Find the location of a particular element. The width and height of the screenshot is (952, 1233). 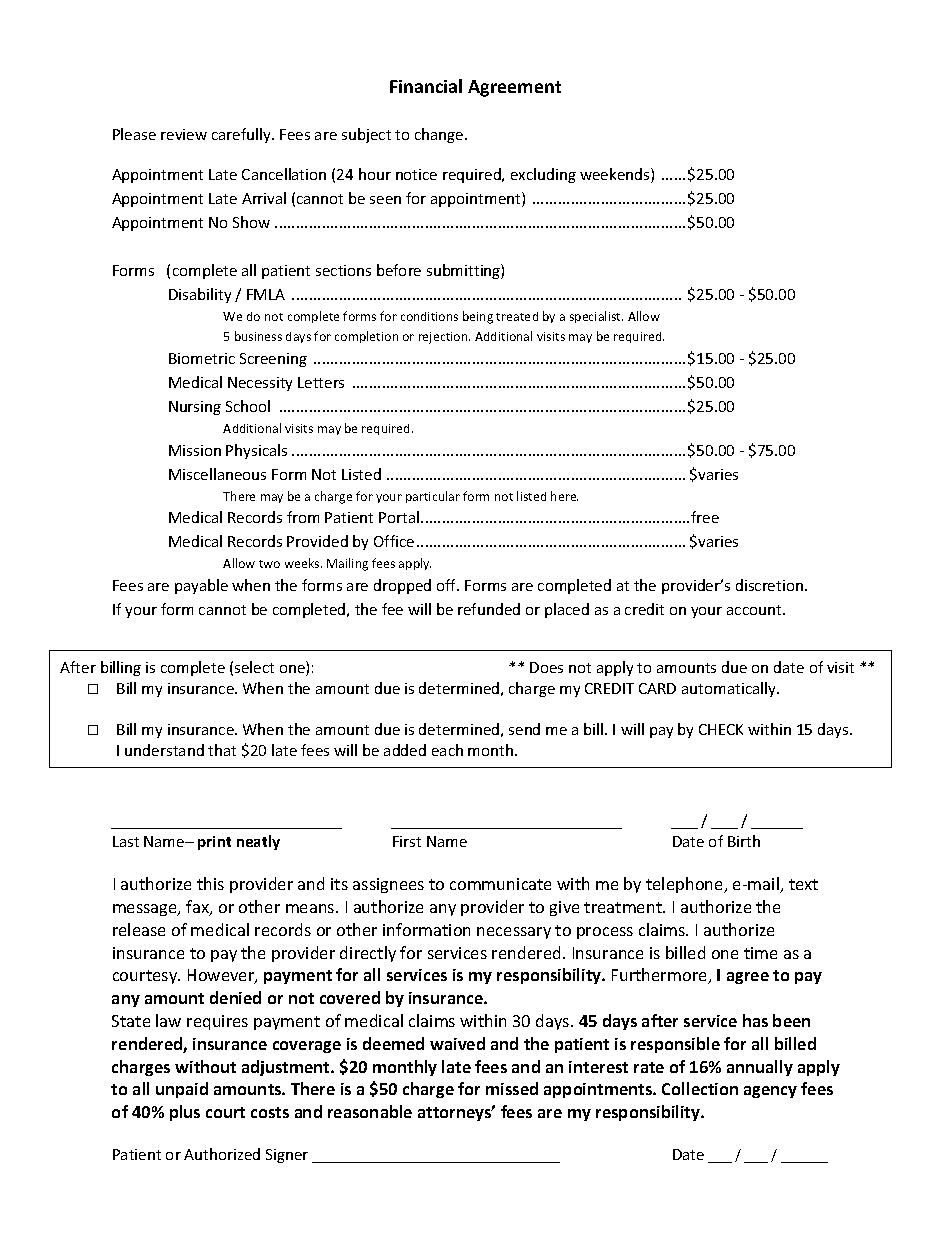

review is located at coordinates (184, 134).
